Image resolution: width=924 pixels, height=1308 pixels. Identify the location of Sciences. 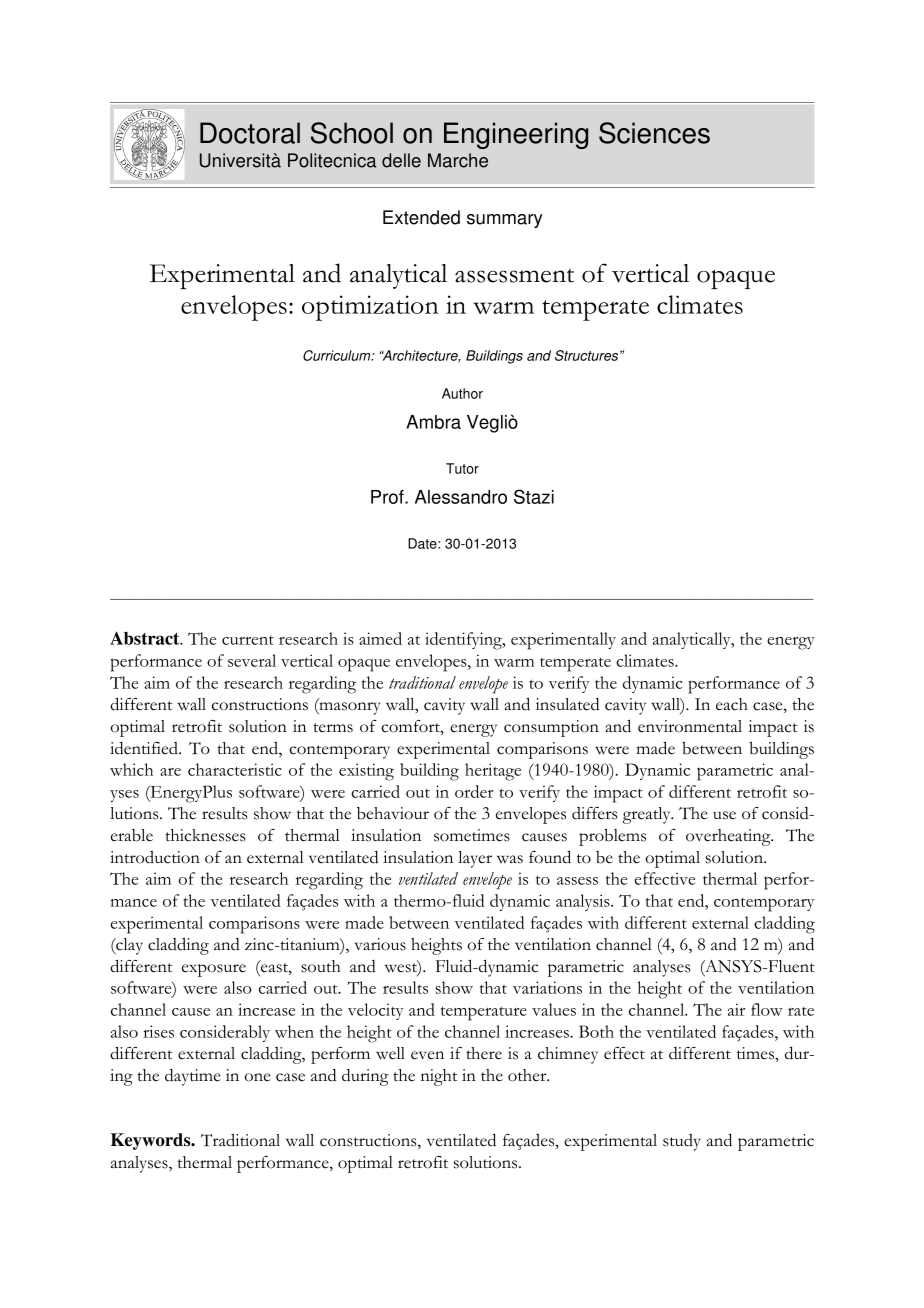
(654, 133).
